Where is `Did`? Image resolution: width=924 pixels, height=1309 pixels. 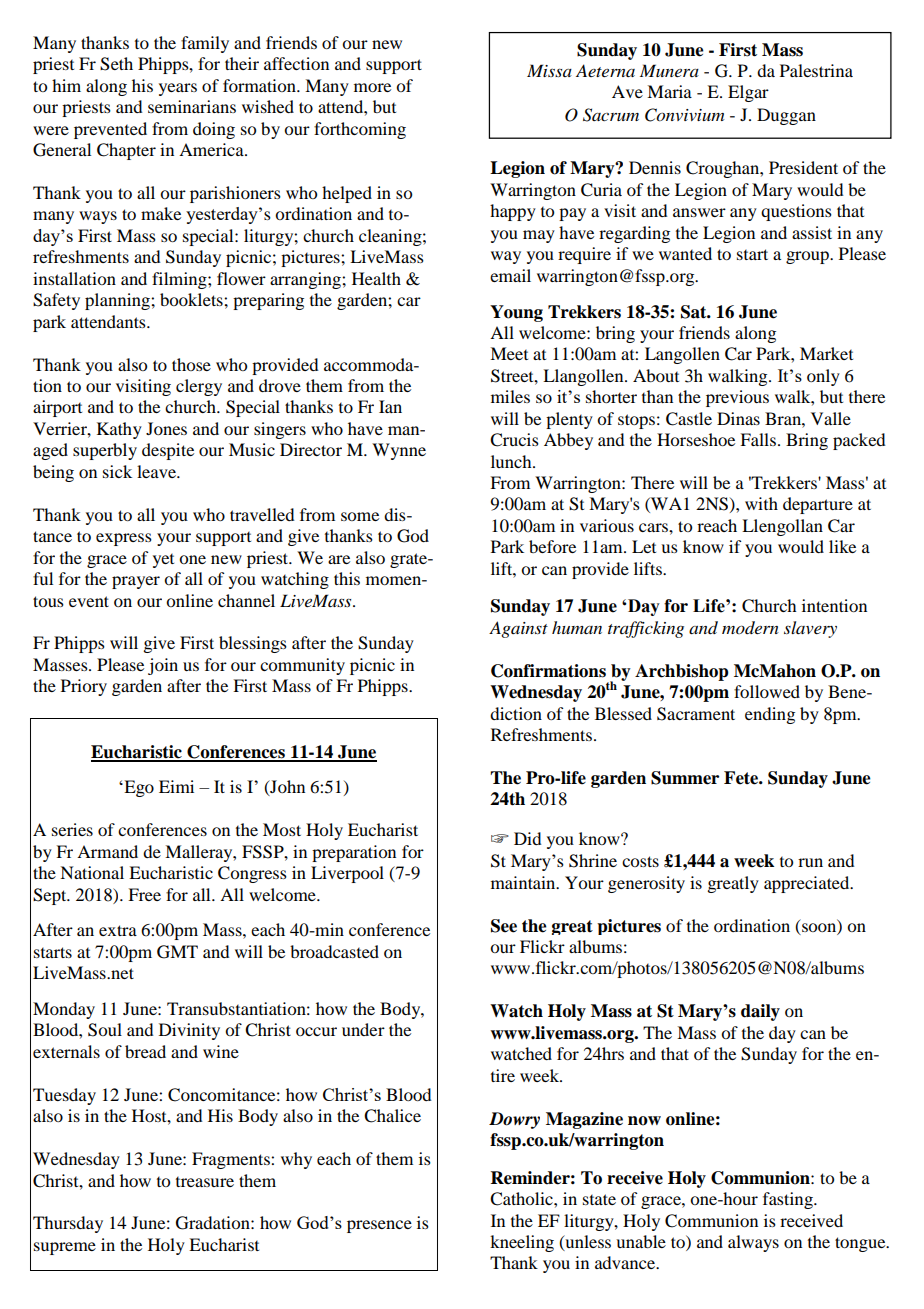 Did is located at coordinates (527, 838).
